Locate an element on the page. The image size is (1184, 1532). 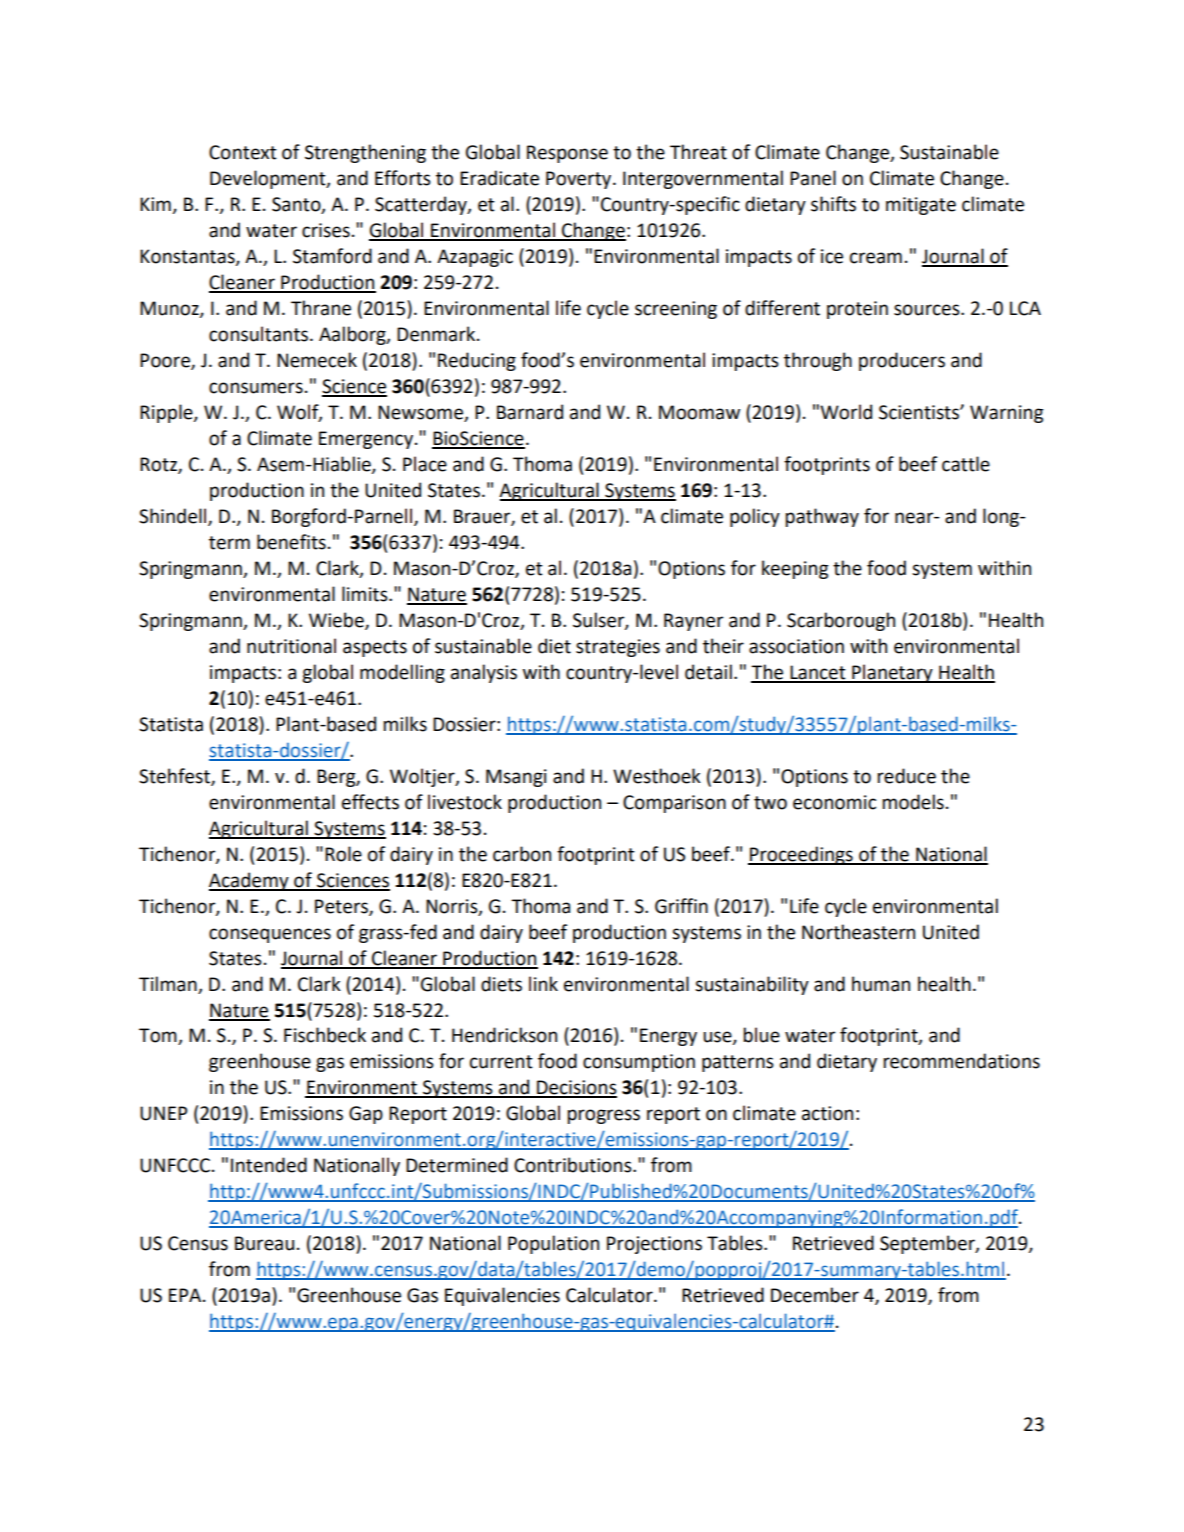
Population is located at coordinates (553, 1244).
